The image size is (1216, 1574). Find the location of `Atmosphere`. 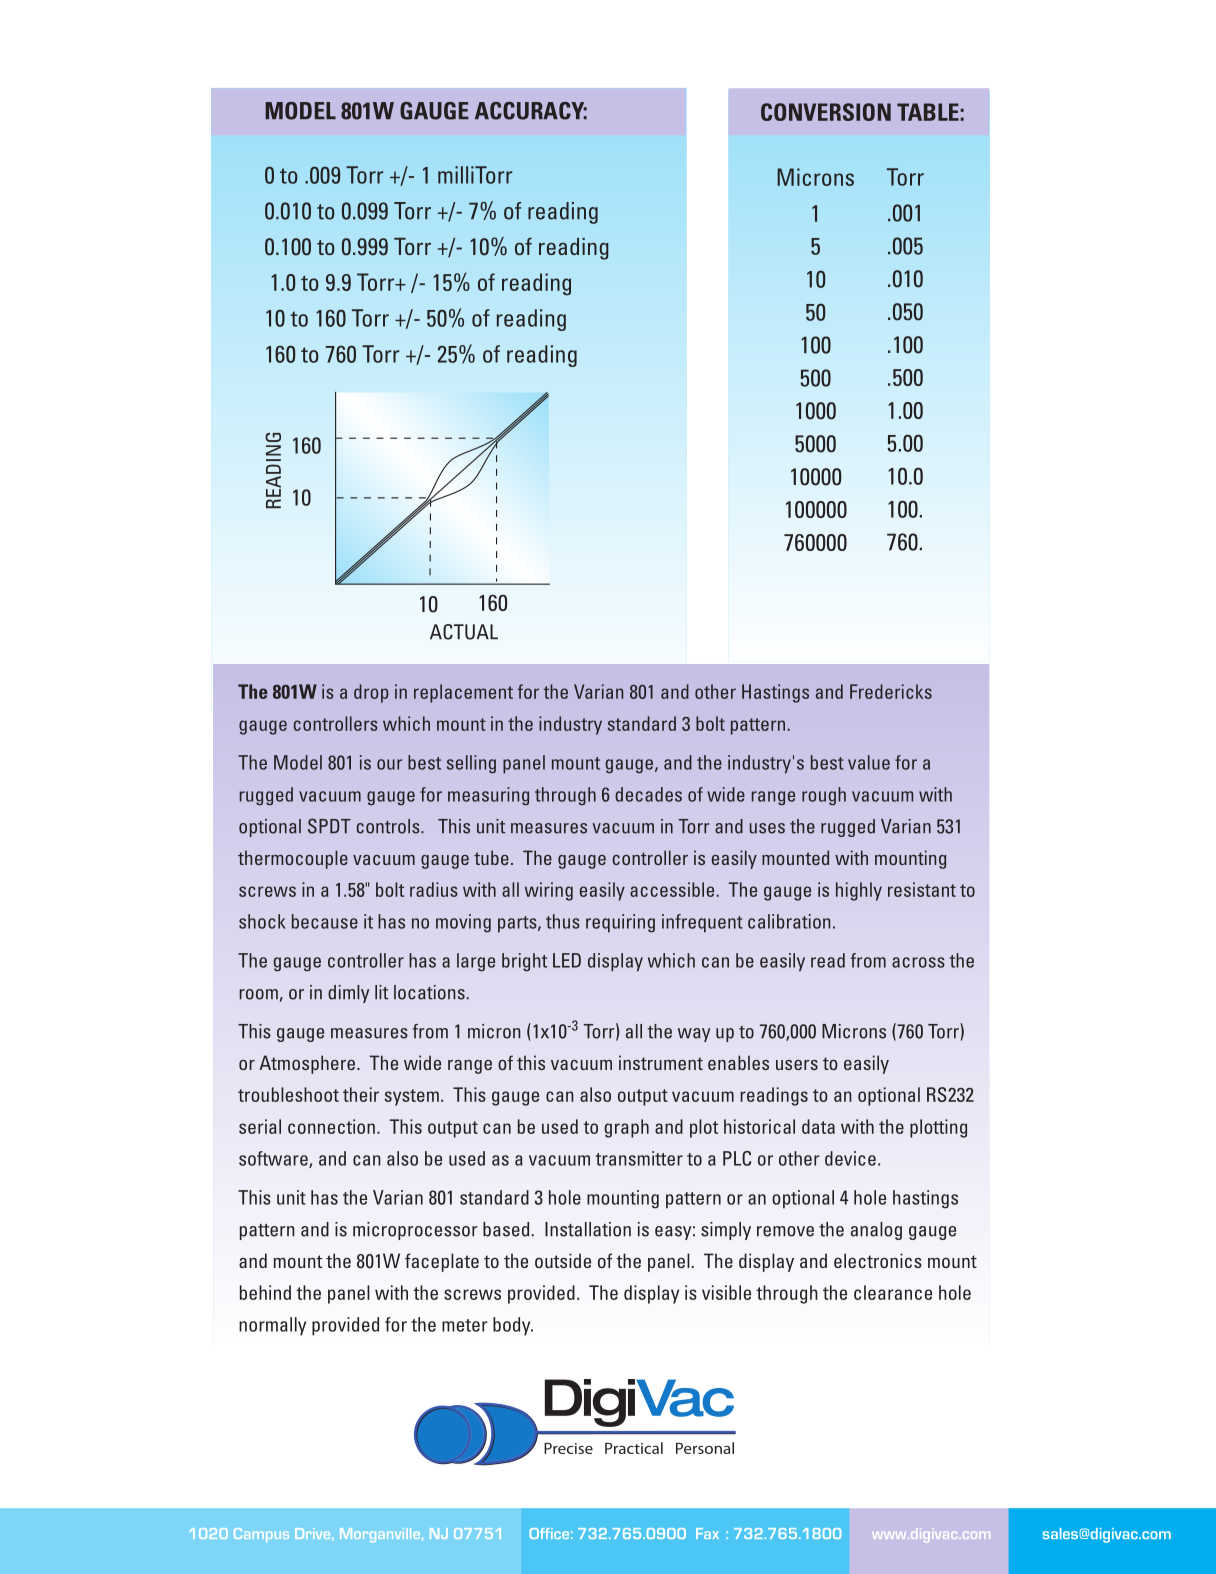

Atmosphere is located at coordinates (307, 1064).
